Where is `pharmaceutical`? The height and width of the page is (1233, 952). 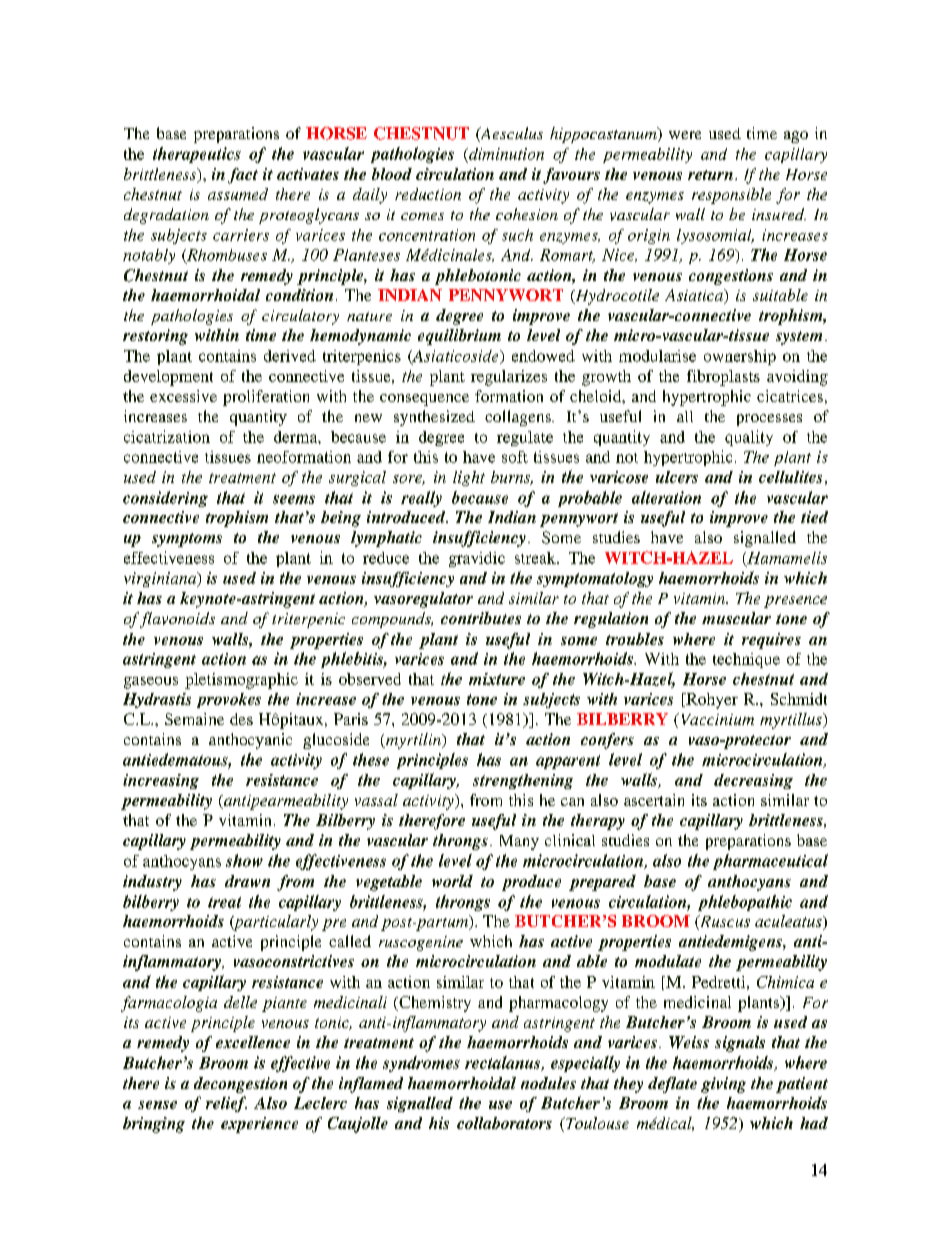 pharmaceutical is located at coordinates (770, 862).
